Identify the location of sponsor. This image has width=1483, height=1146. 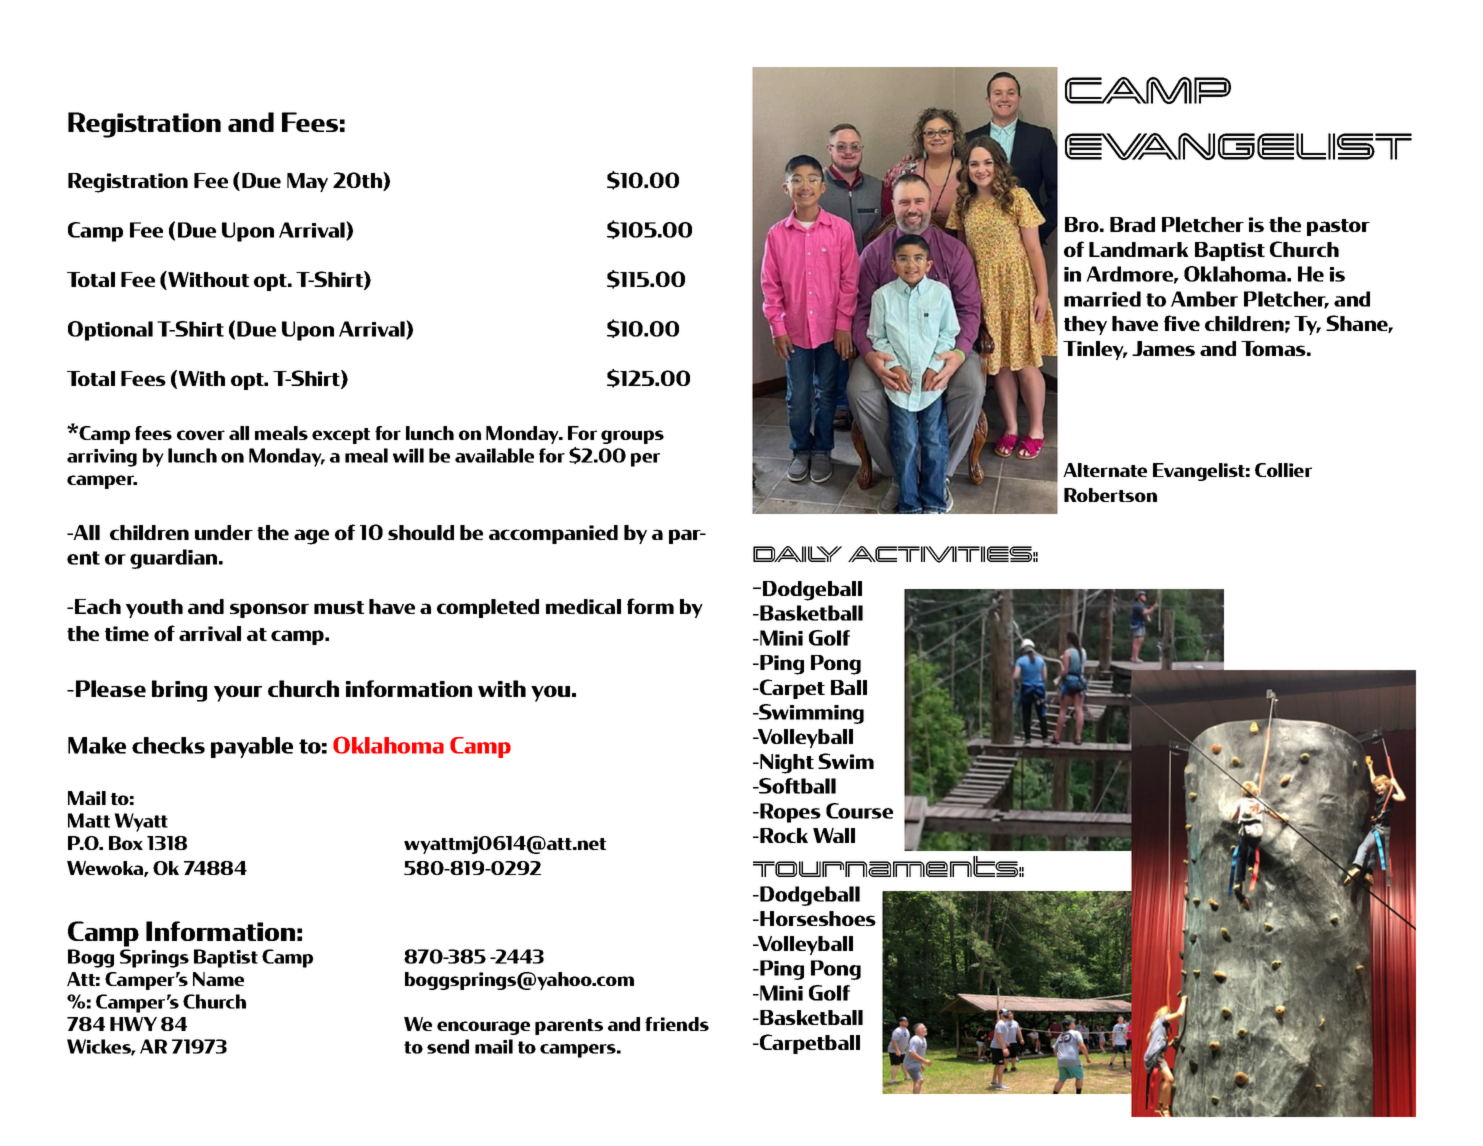
(269, 610).
